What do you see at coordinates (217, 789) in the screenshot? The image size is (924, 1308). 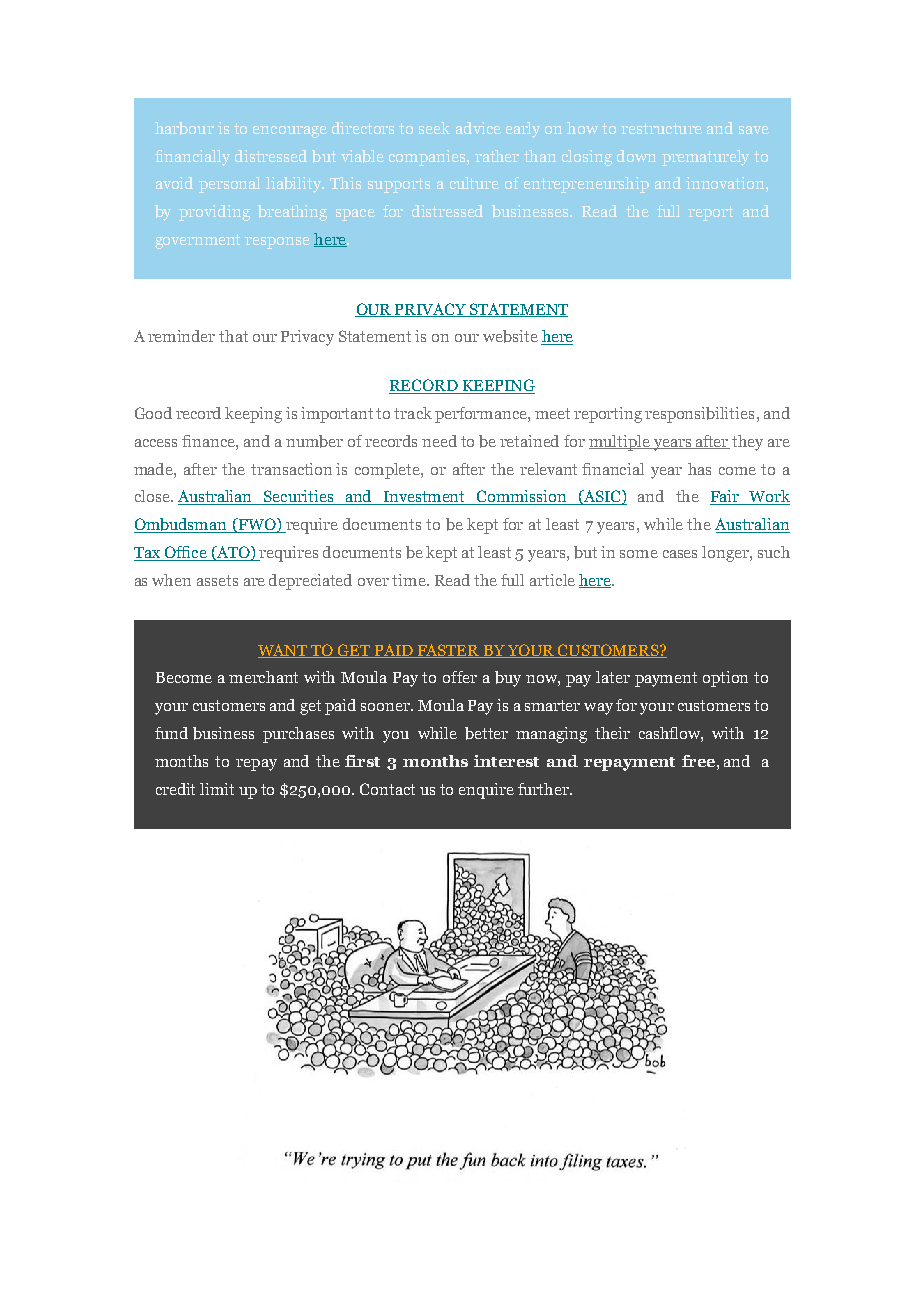 I see `limit` at bounding box center [217, 789].
